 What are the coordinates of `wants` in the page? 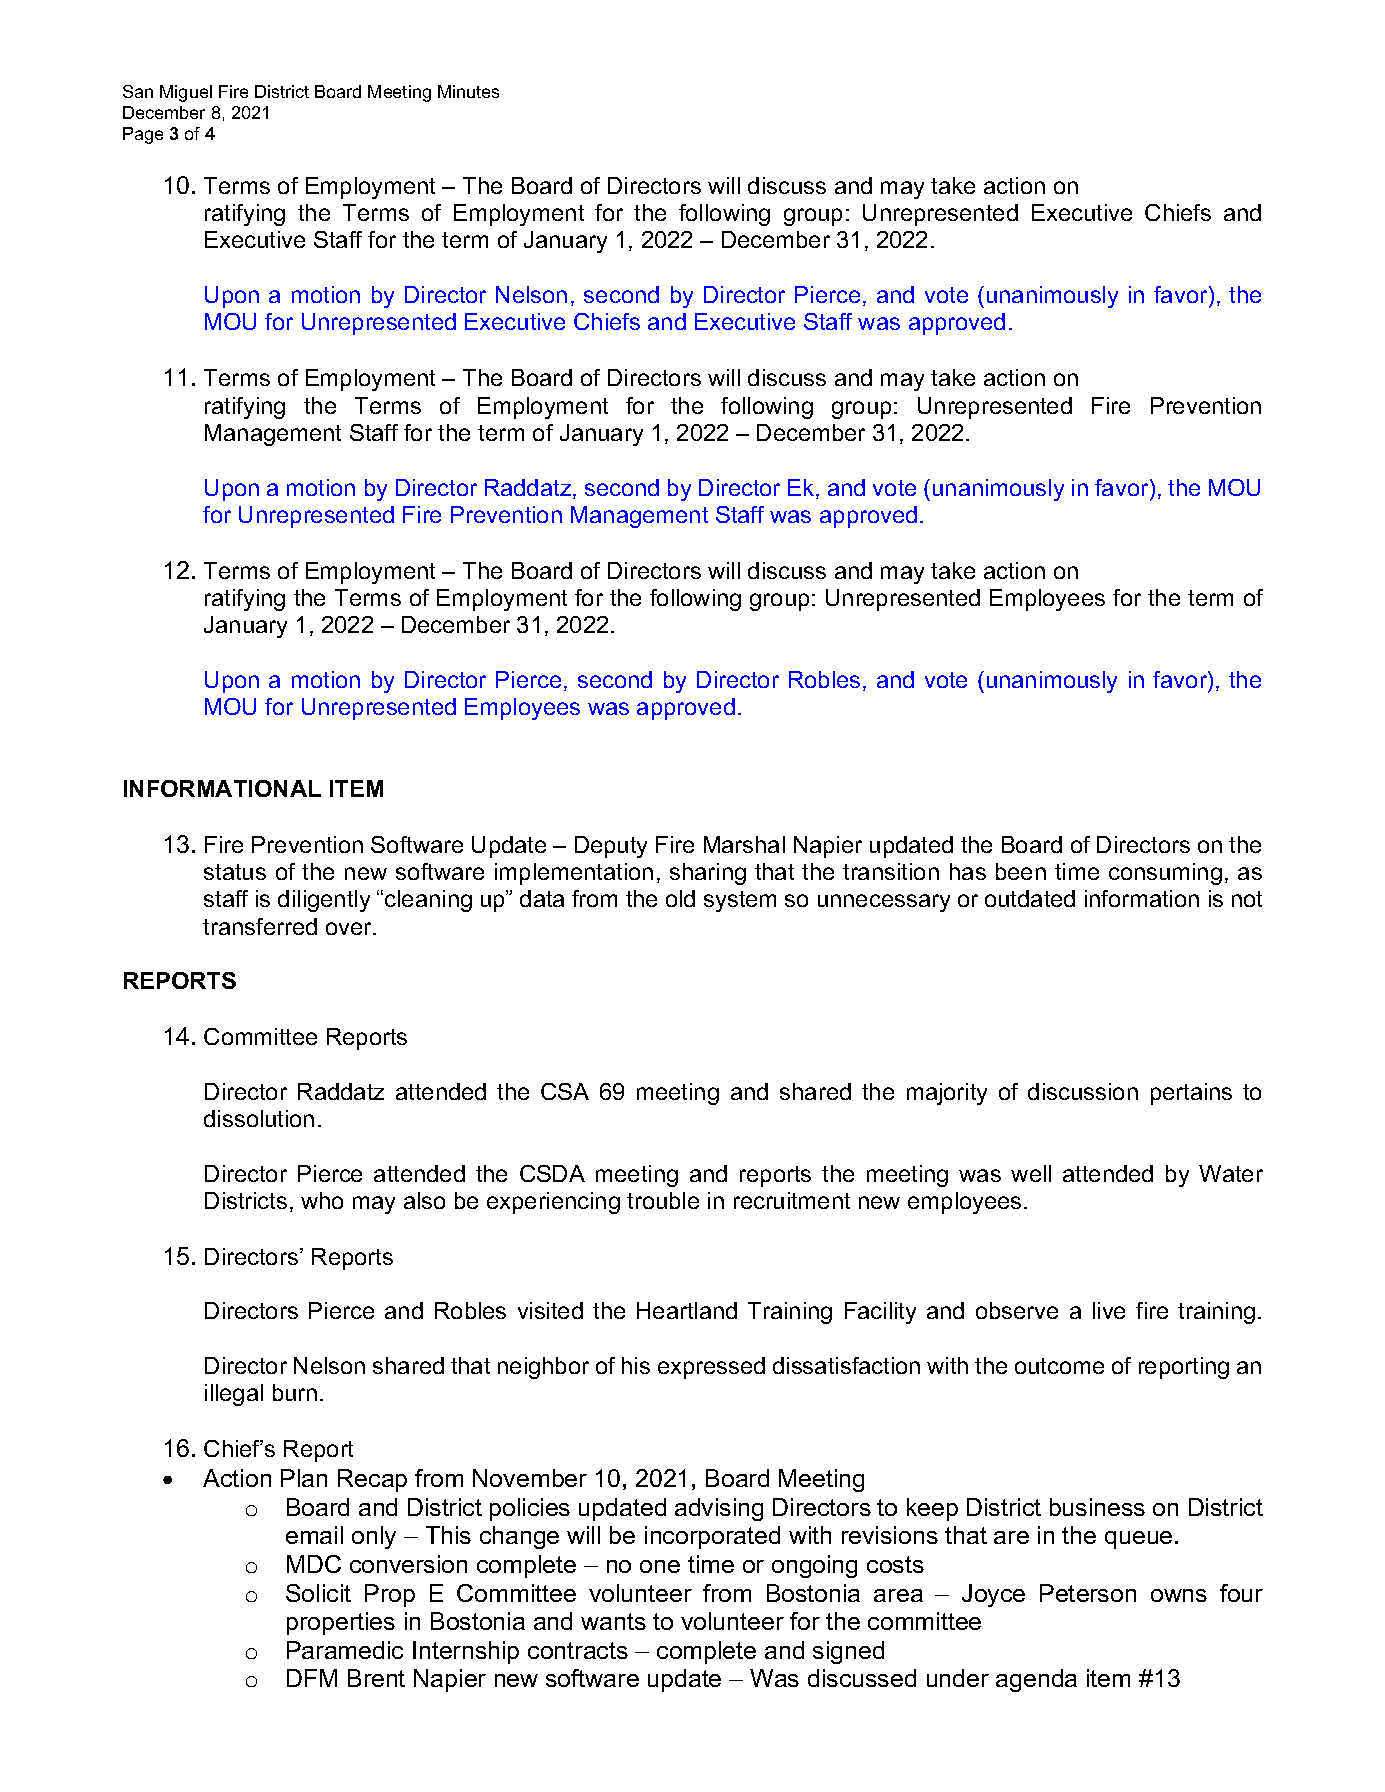 It's located at (613, 1621).
